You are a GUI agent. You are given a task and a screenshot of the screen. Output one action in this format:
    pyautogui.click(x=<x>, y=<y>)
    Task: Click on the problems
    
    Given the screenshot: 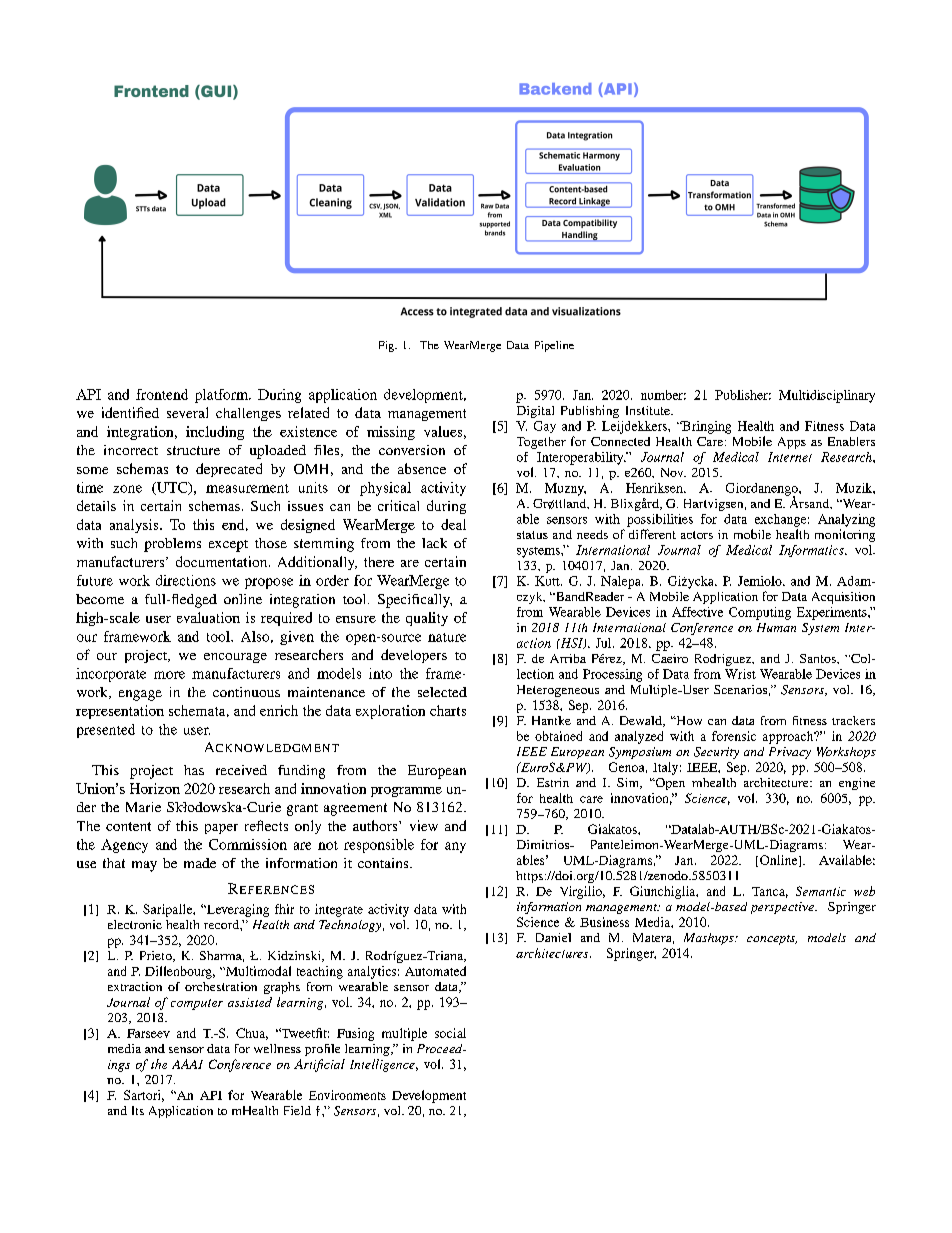 What is the action you would take?
    pyautogui.click(x=172, y=545)
